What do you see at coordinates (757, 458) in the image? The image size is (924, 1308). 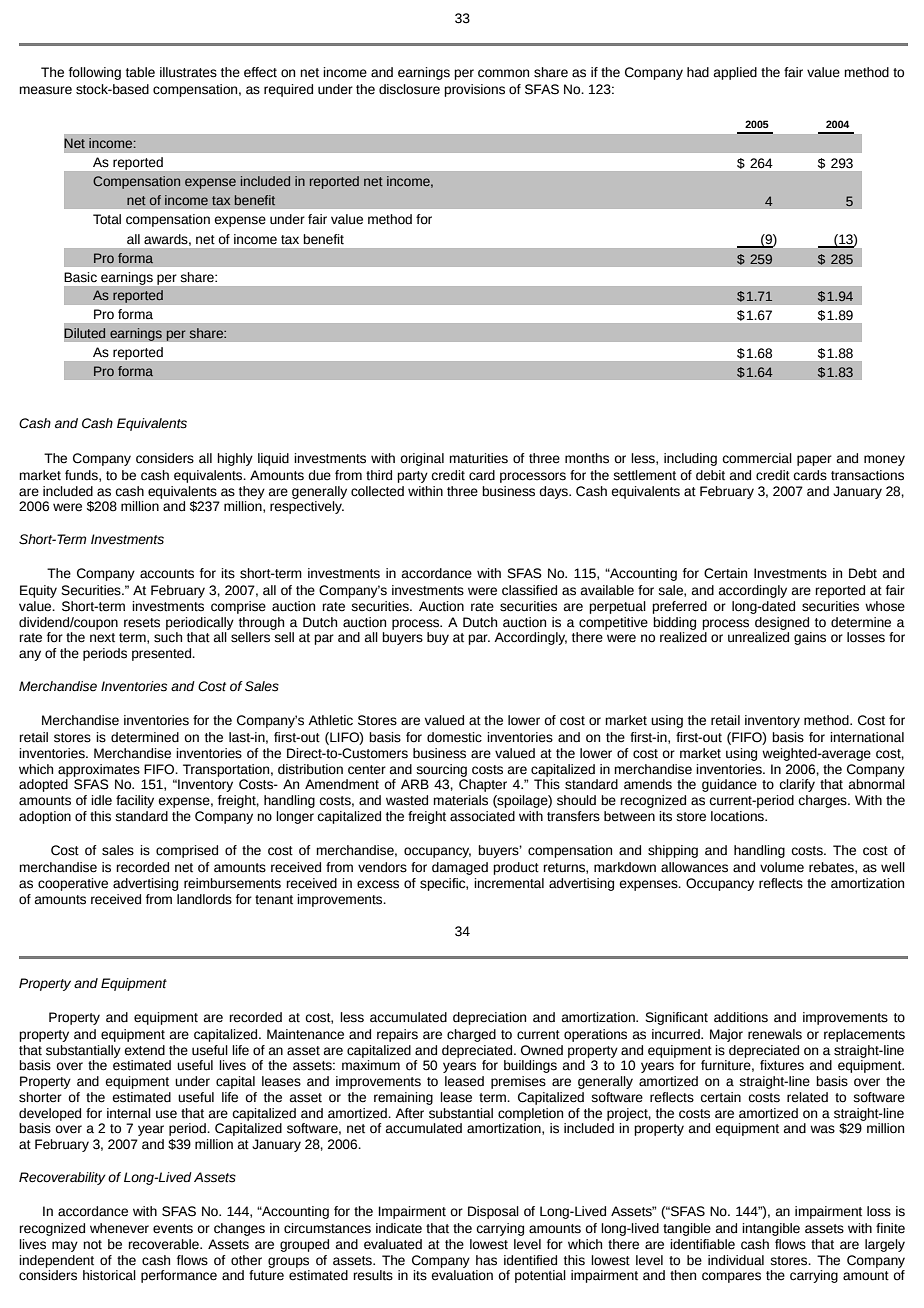 I see `commercial` at bounding box center [757, 458].
